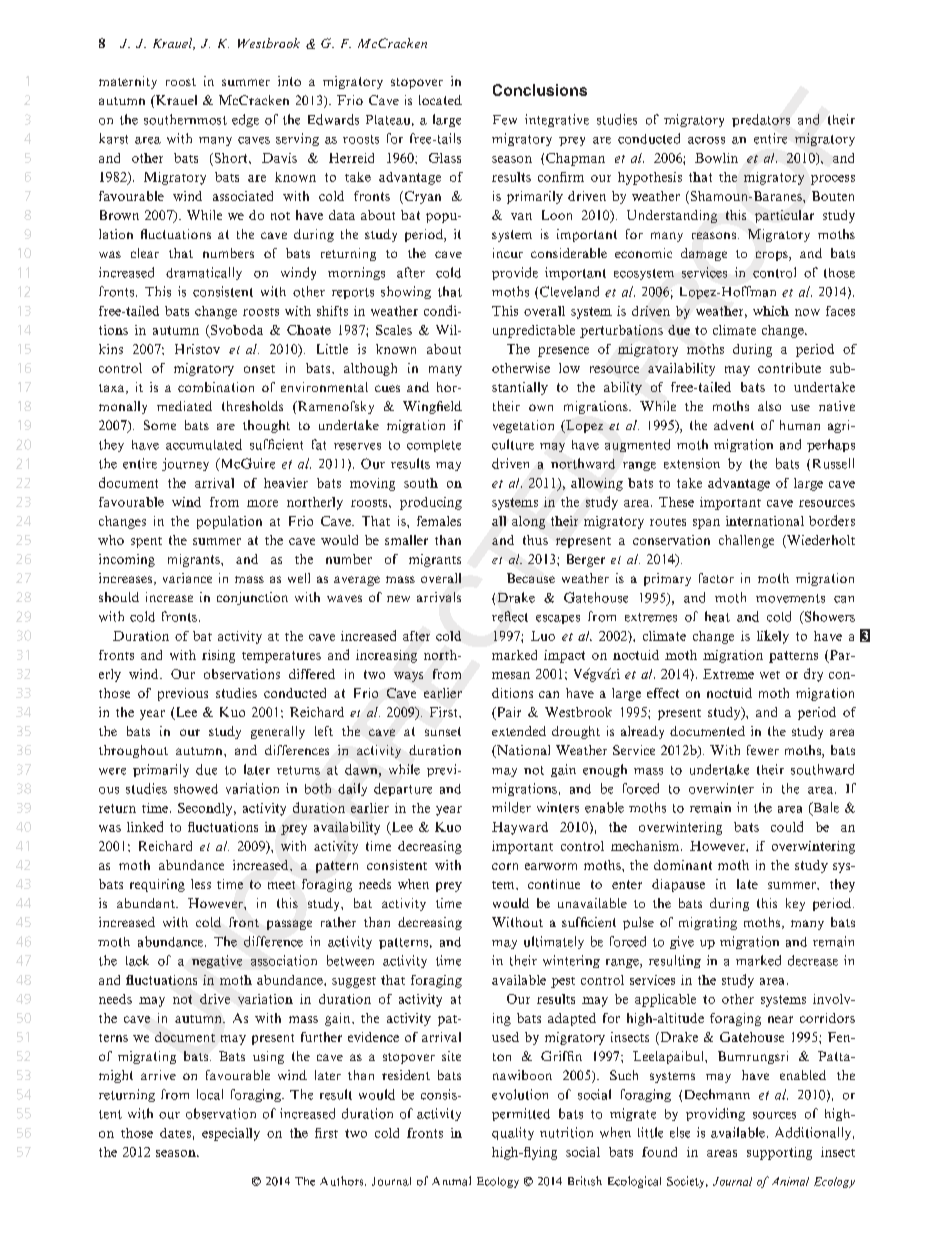  What do you see at coordinates (218, 656) in the page?
I see `rising` at bounding box center [218, 656].
